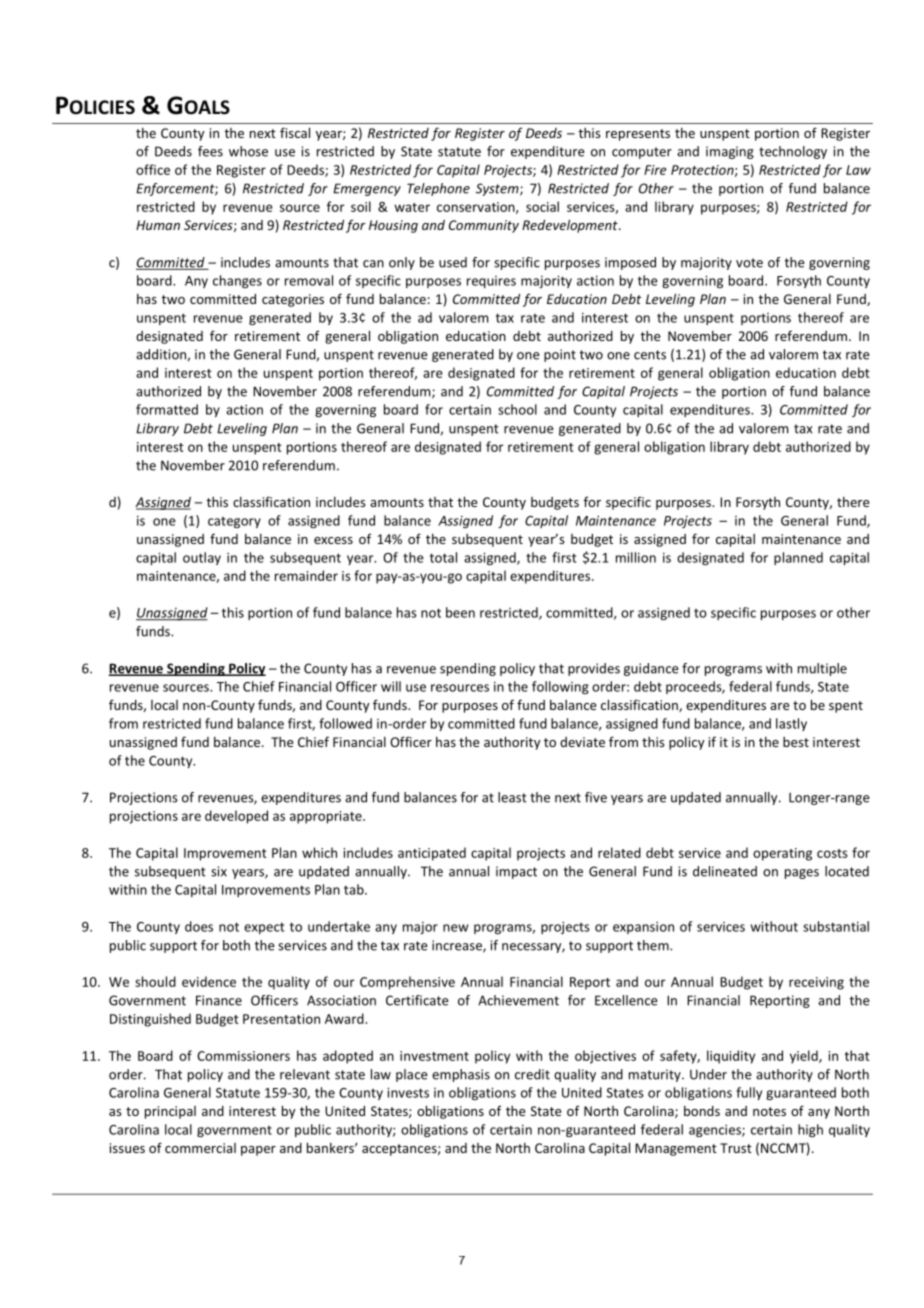 The image size is (924, 1308). I want to click on multiple, so click(822, 669).
